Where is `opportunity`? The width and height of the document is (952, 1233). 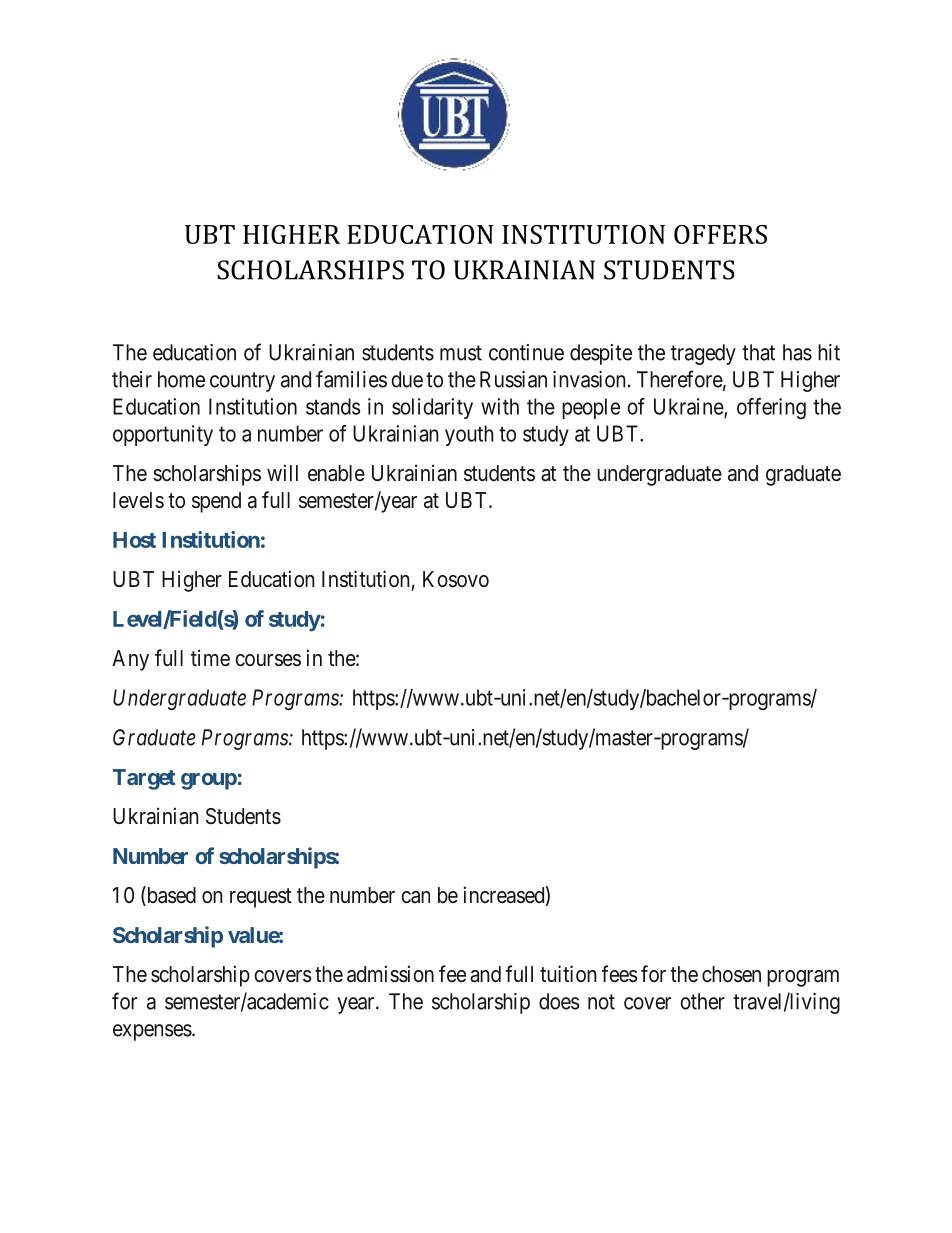 opportunity is located at coordinates (163, 435).
